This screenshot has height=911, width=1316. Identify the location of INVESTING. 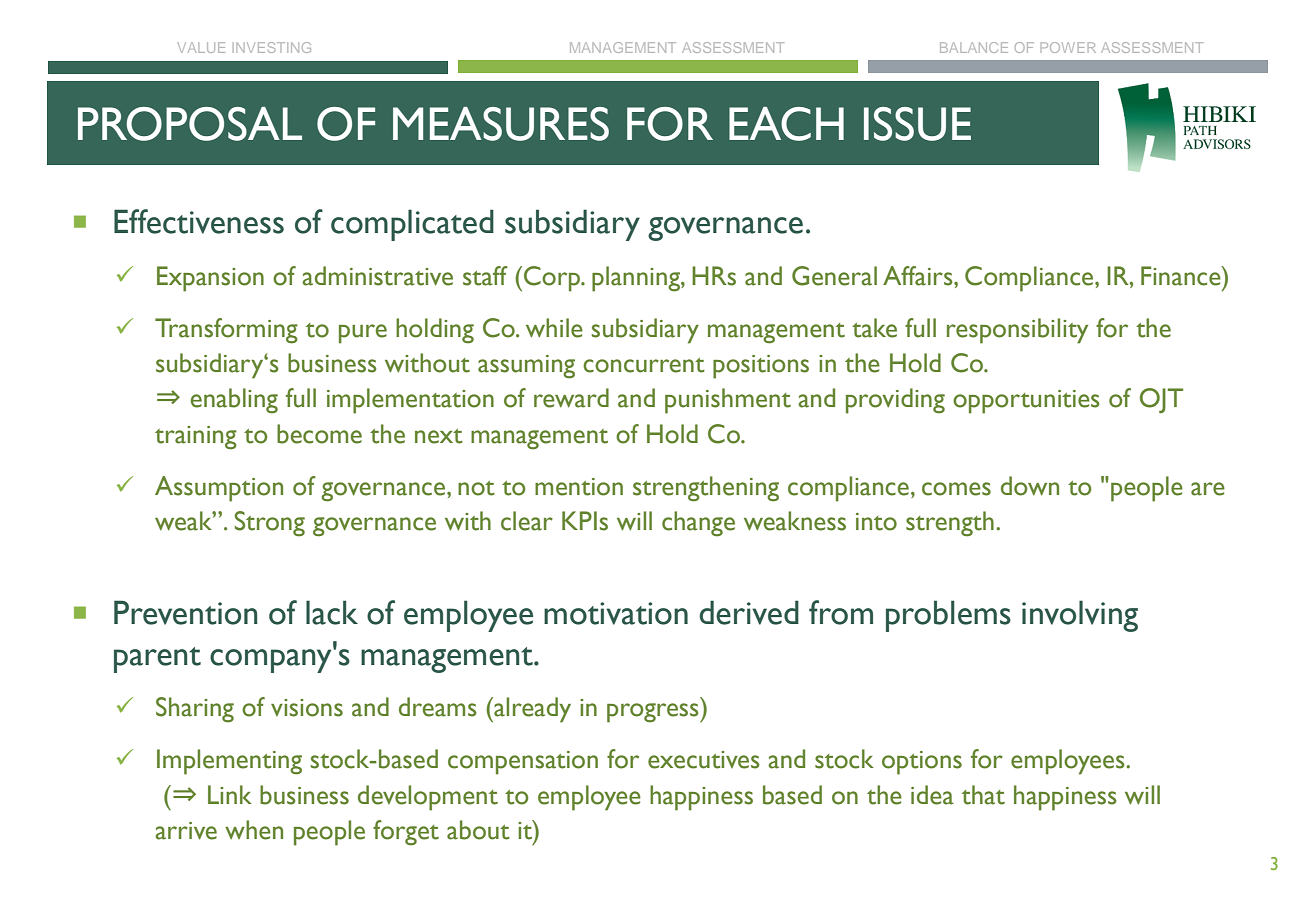
(272, 47).
